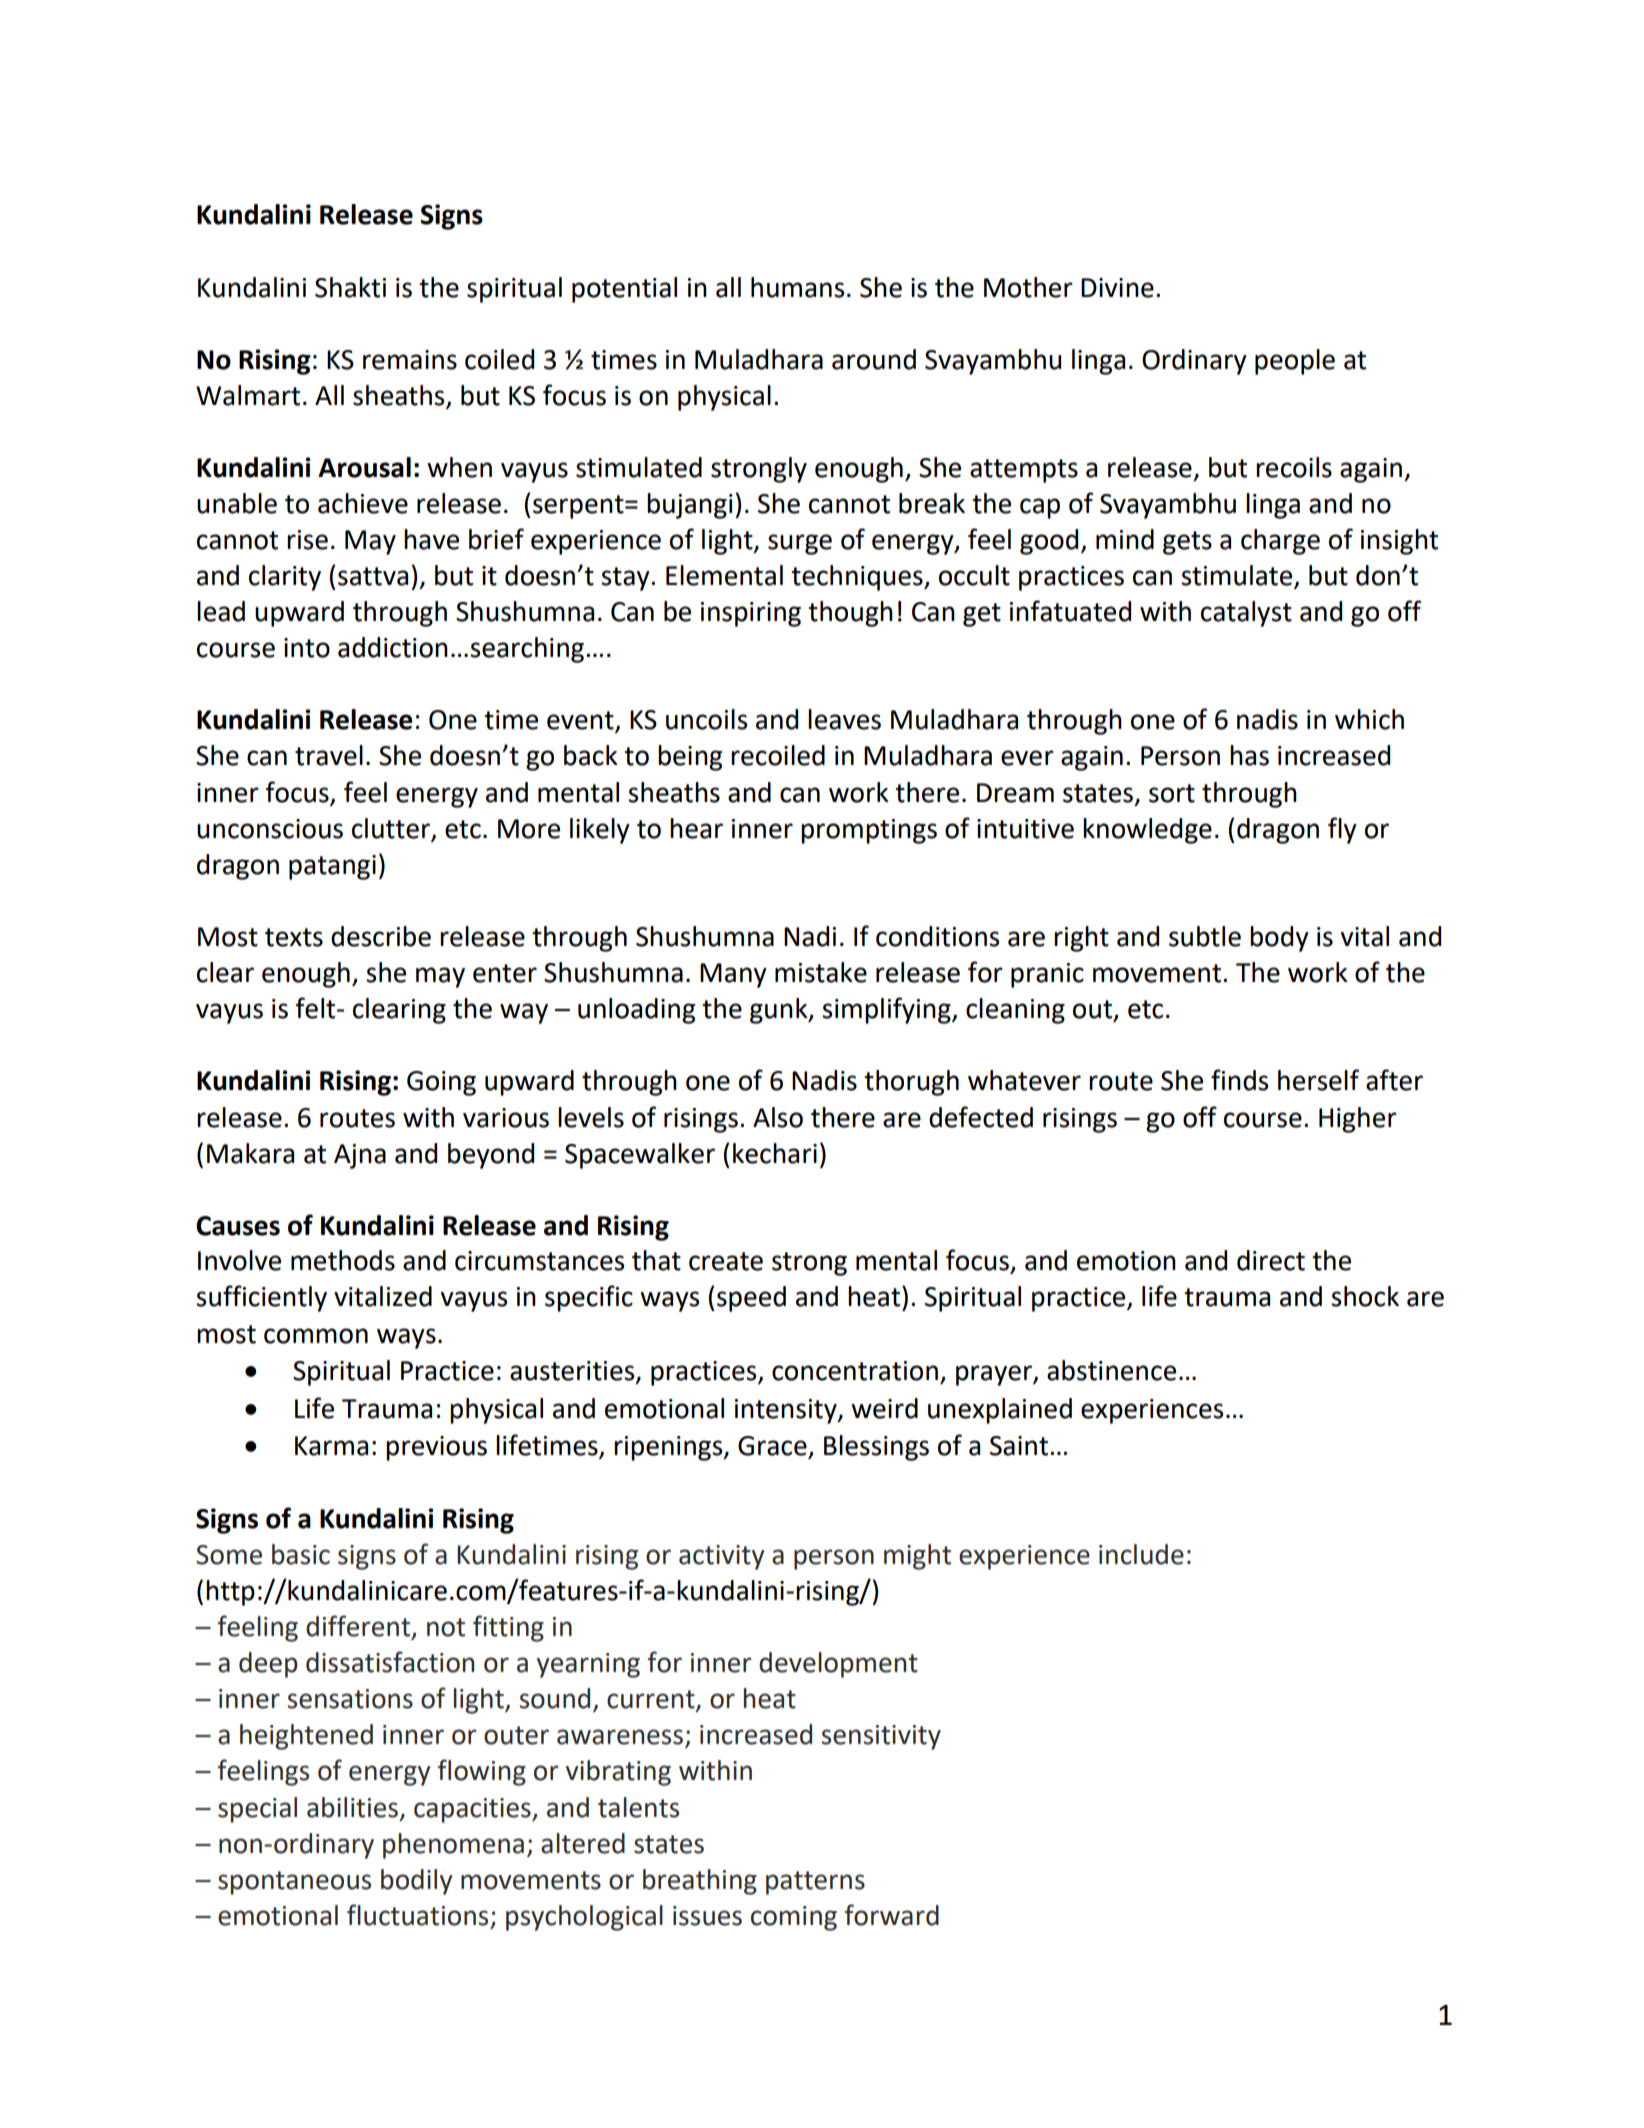 This screenshot has width=1644, height=2128. I want to click on Karma, so click(331, 1446).
